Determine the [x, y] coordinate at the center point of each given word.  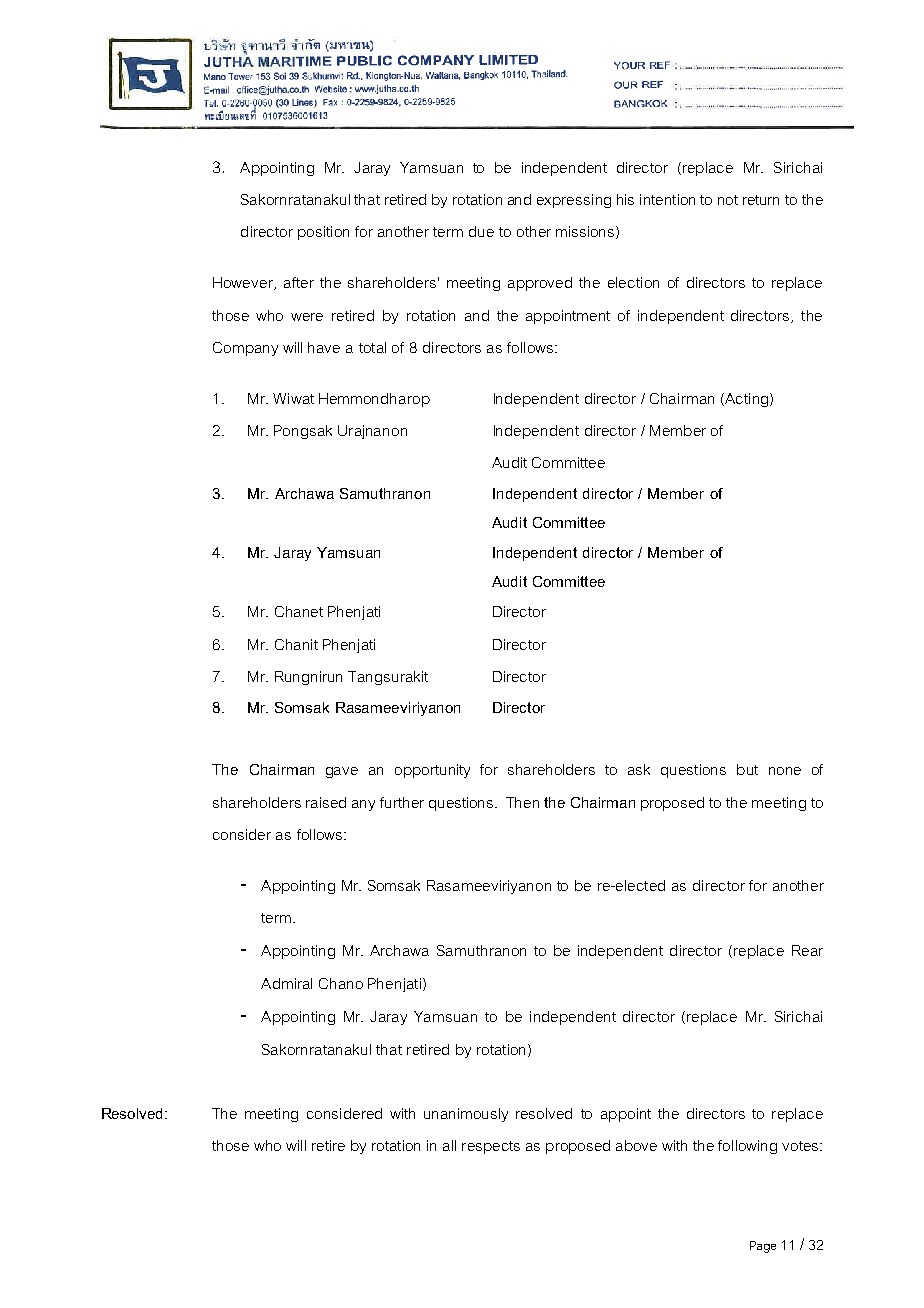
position [323, 233]
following [747, 1147]
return [761, 200]
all [449, 1145]
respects [491, 1147]
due [481, 231]
